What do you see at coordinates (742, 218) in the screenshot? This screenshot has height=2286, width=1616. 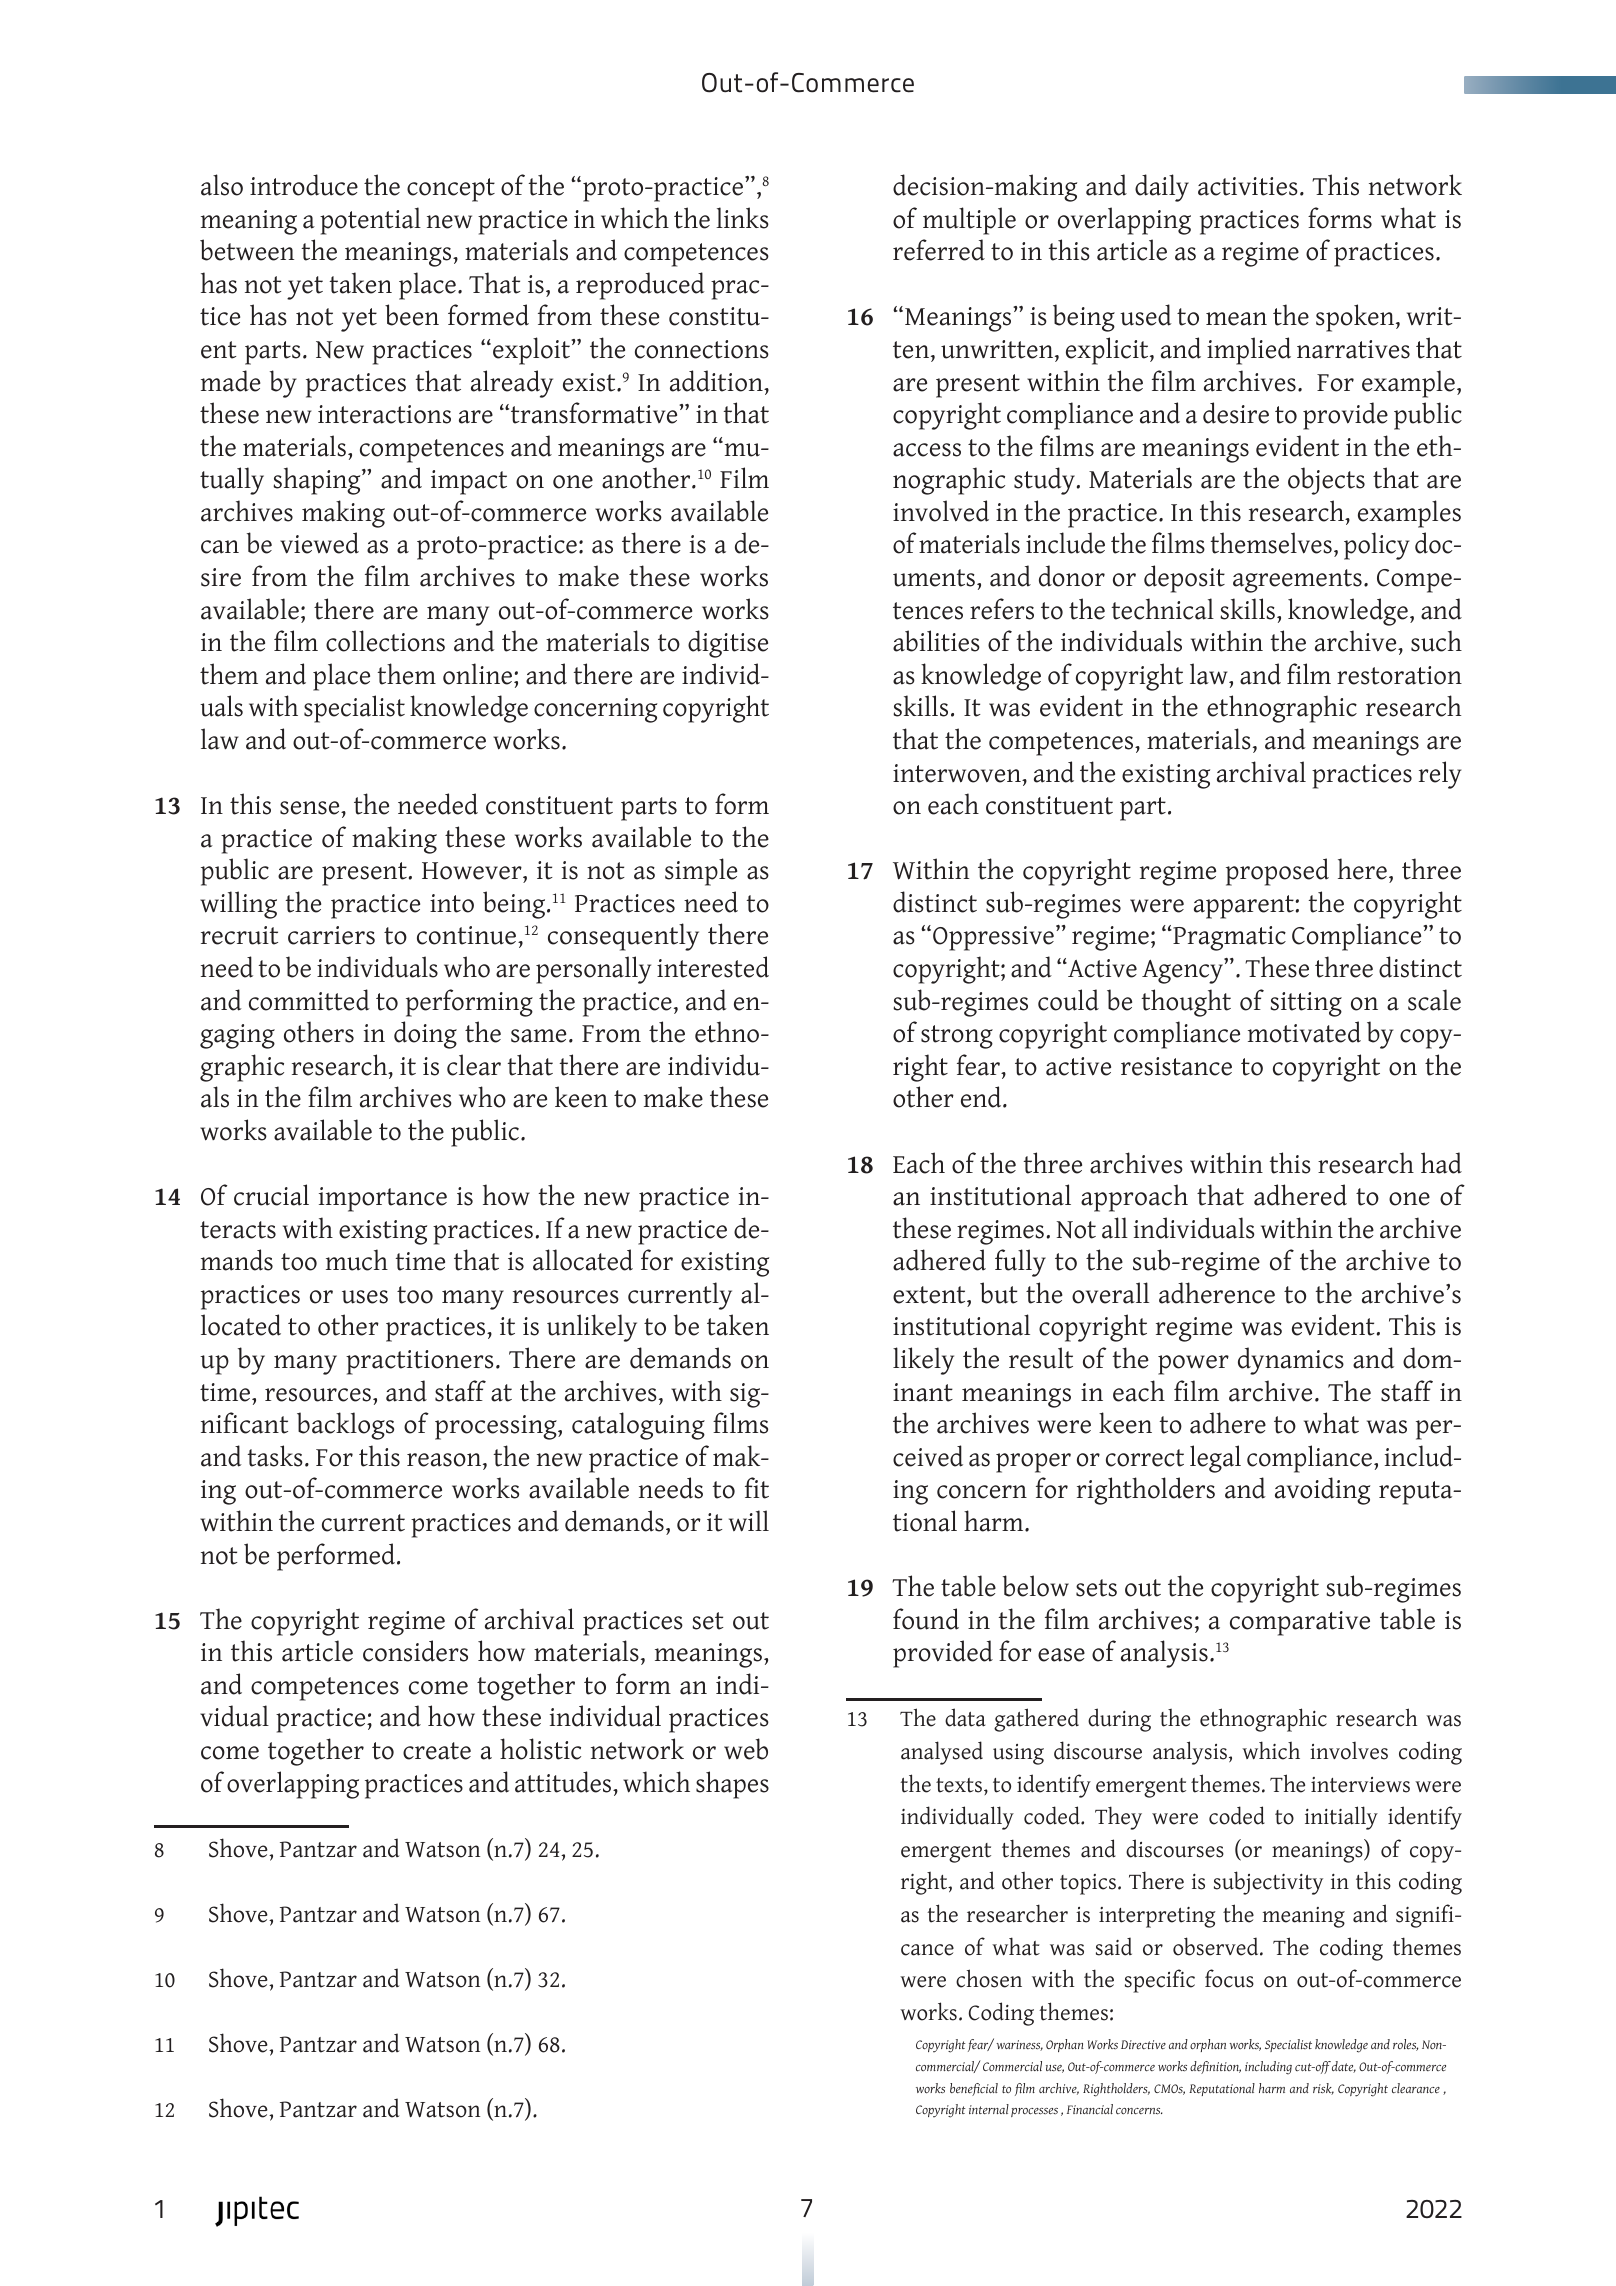 I see `links` at bounding box center [742, 218].
